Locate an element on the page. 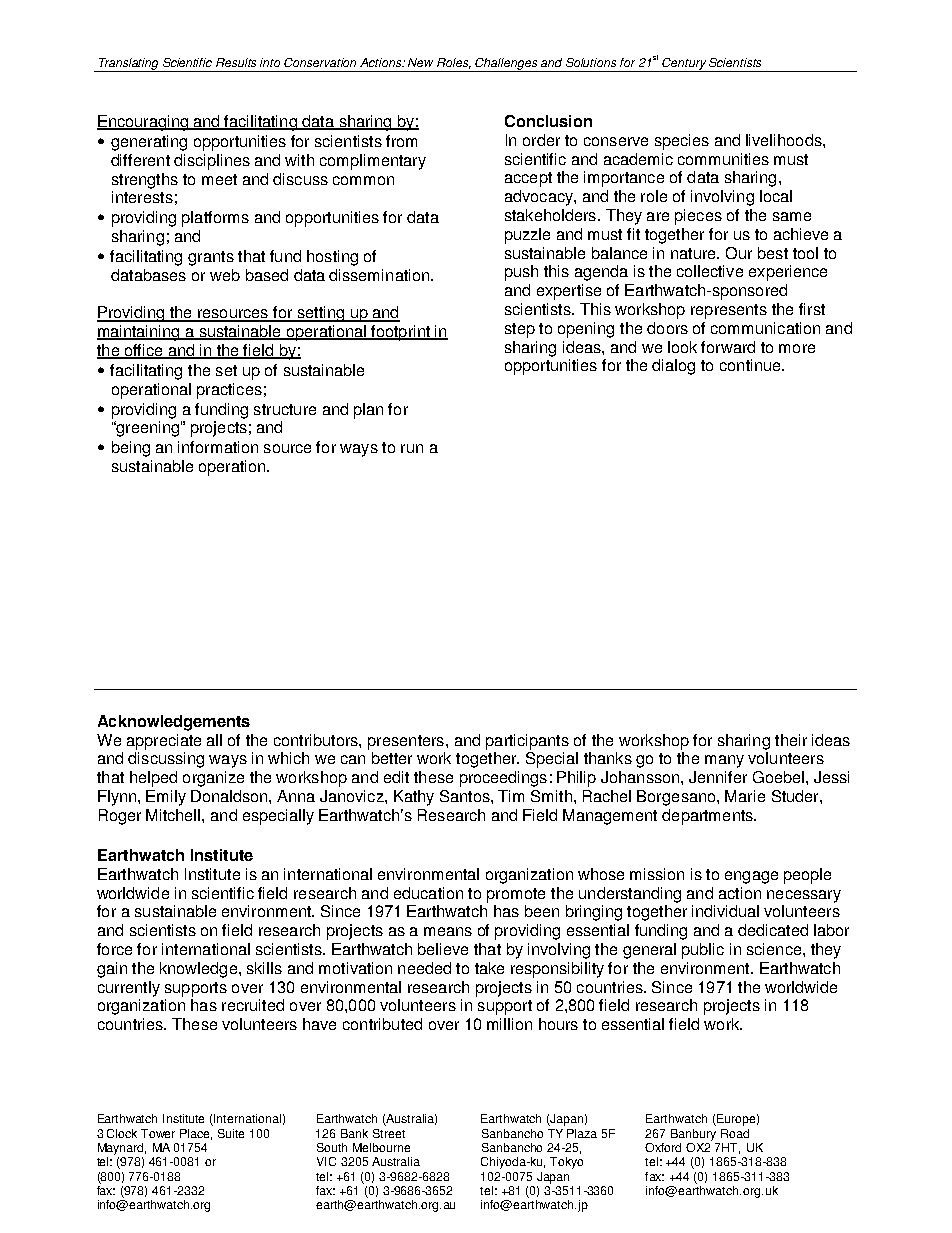 Image resolution: width=952 pixels, height=1233 pixels. livelihoods is located at coordinates (785, 140).
